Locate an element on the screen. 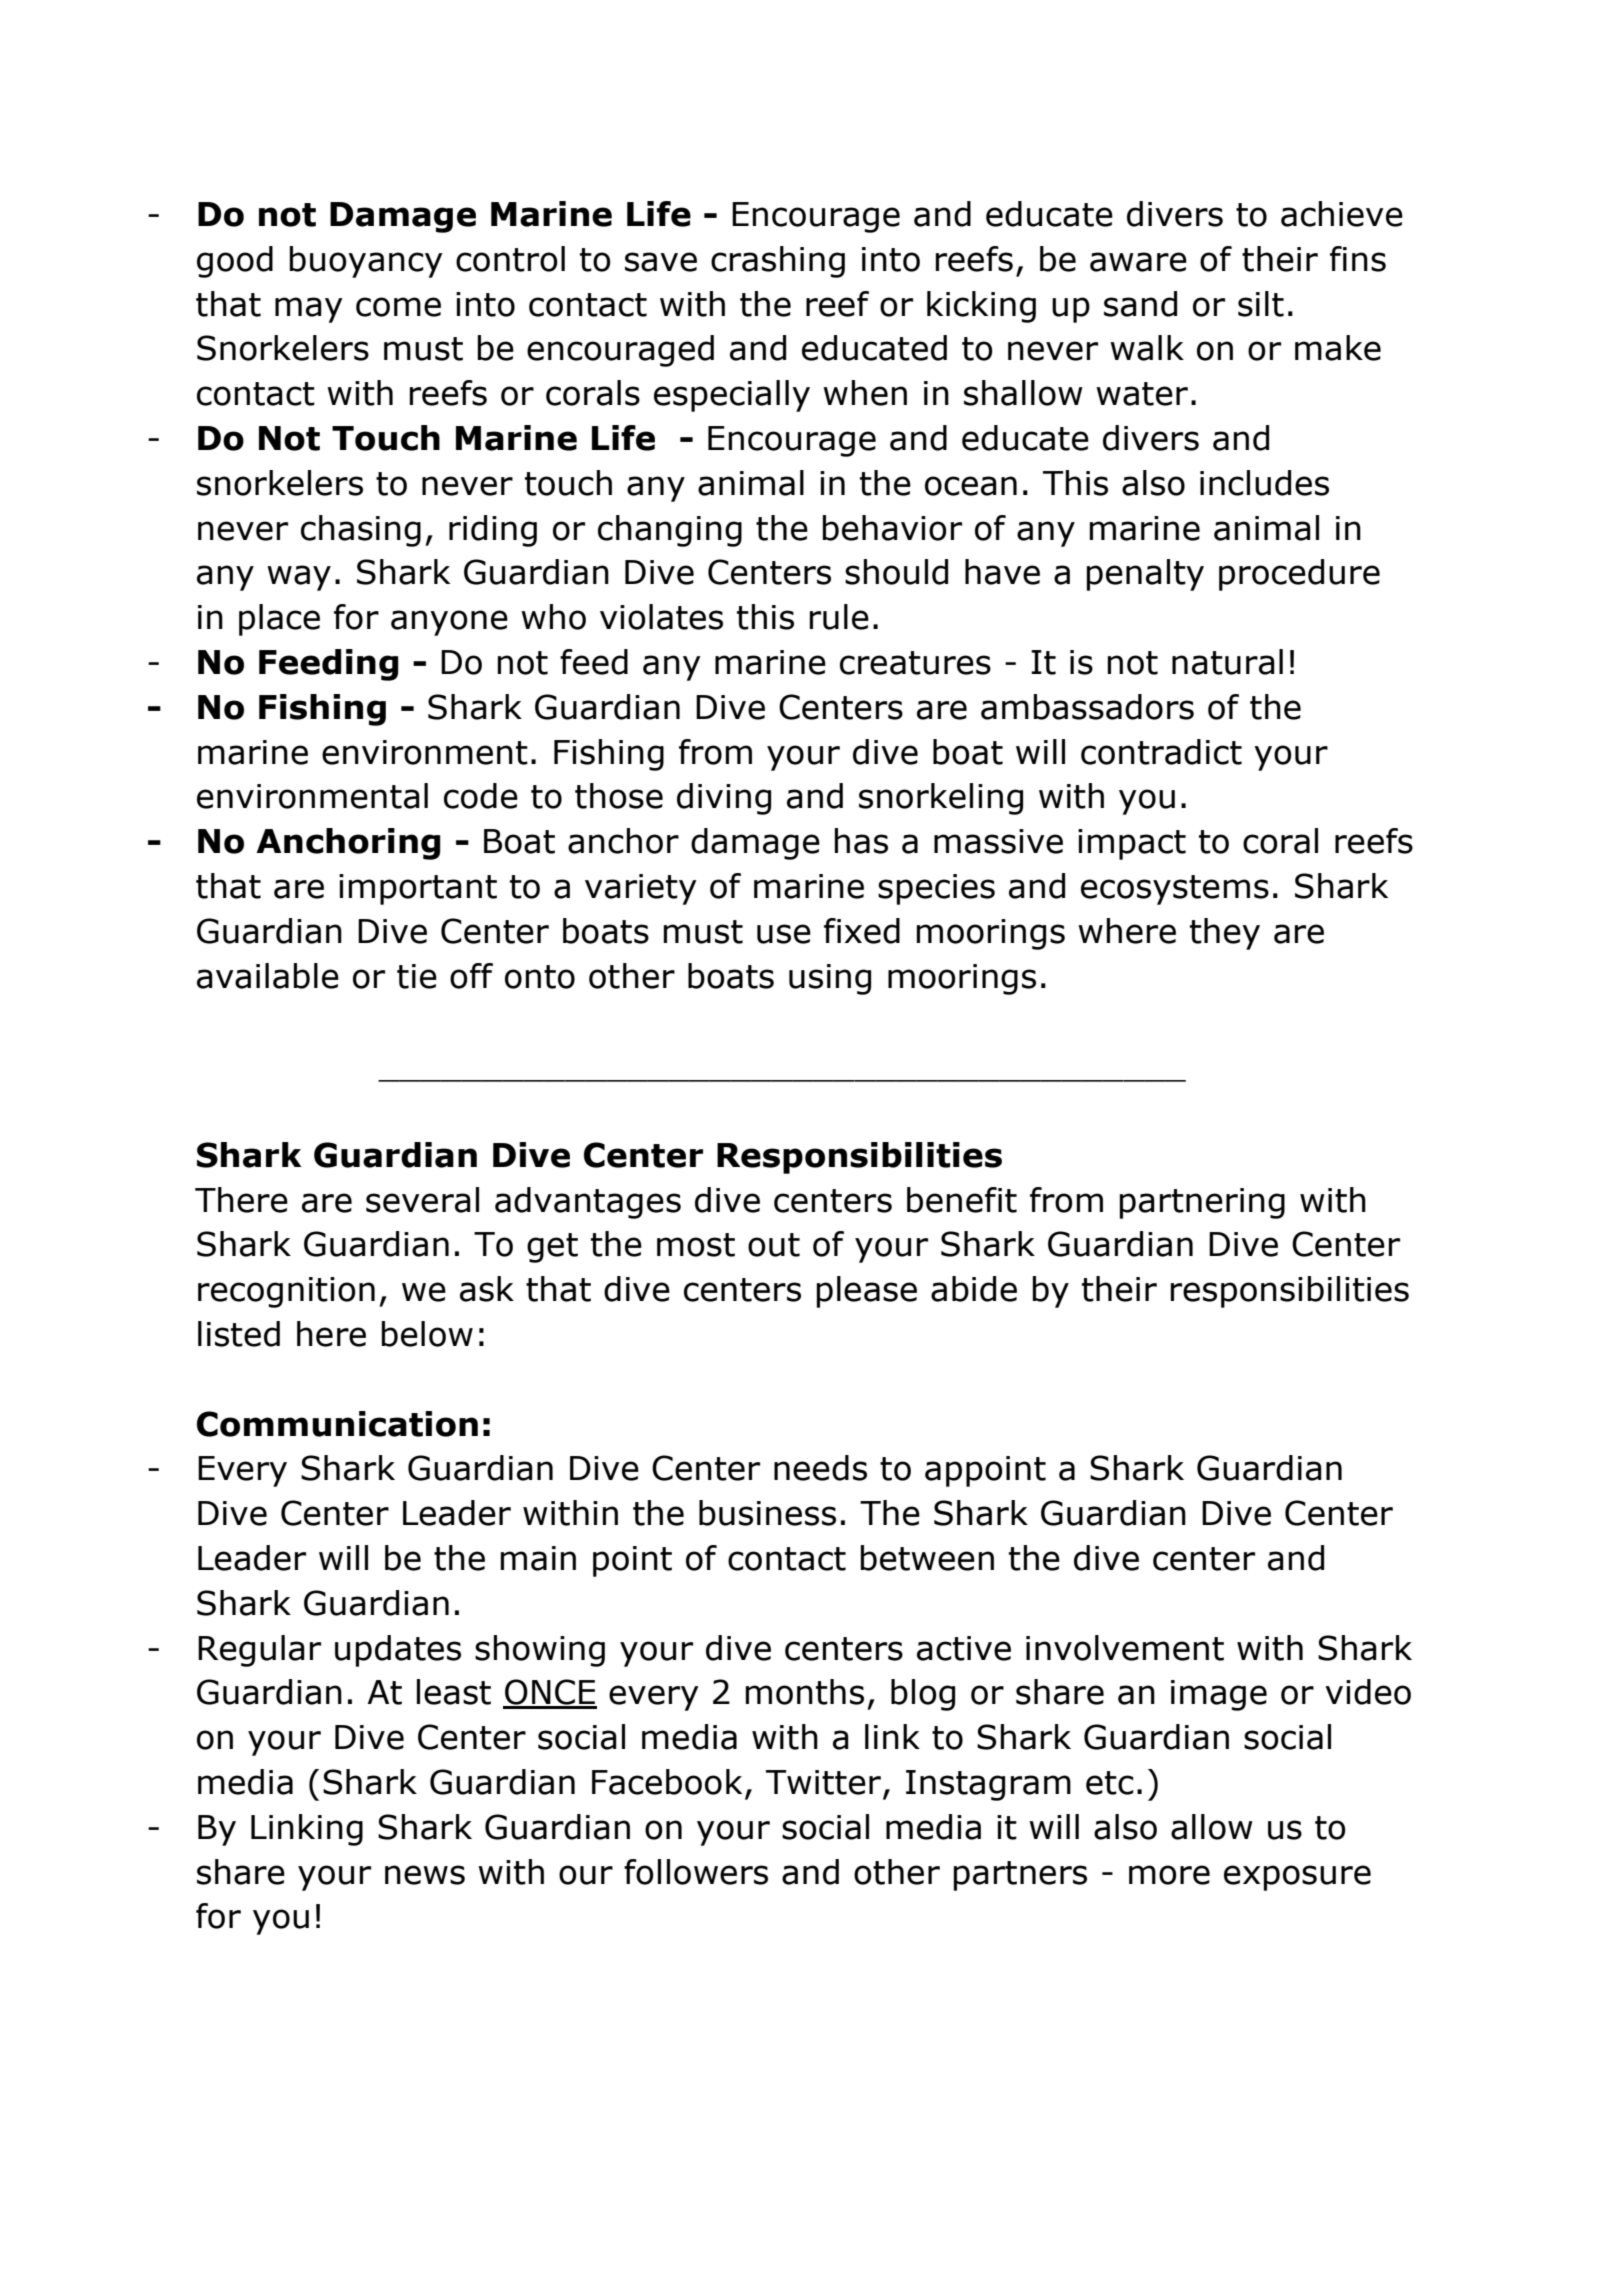 This screenshot has width=1617, height=2287. more is located at coordinates (1169, 1875).
